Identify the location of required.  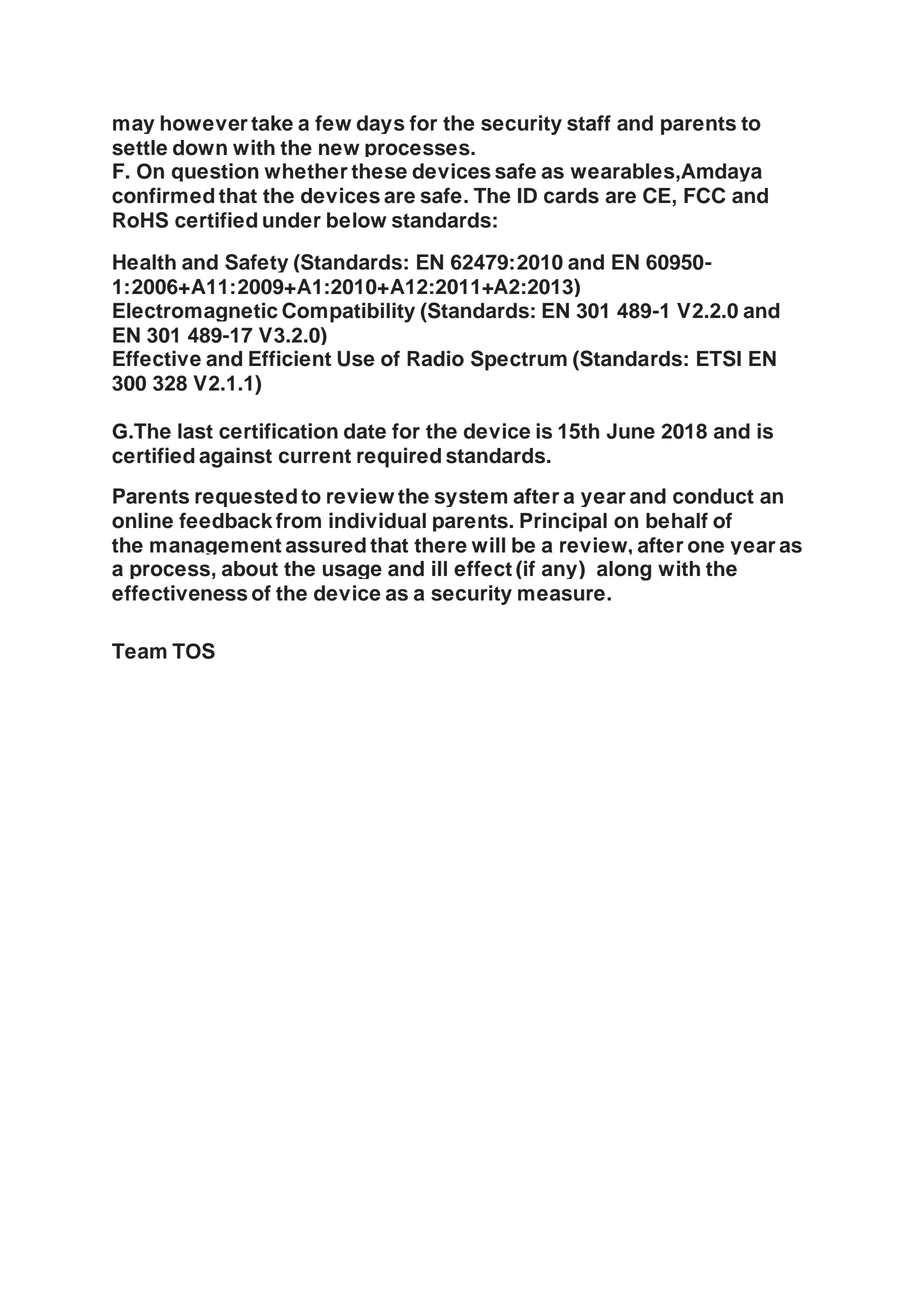
(399, 457).
